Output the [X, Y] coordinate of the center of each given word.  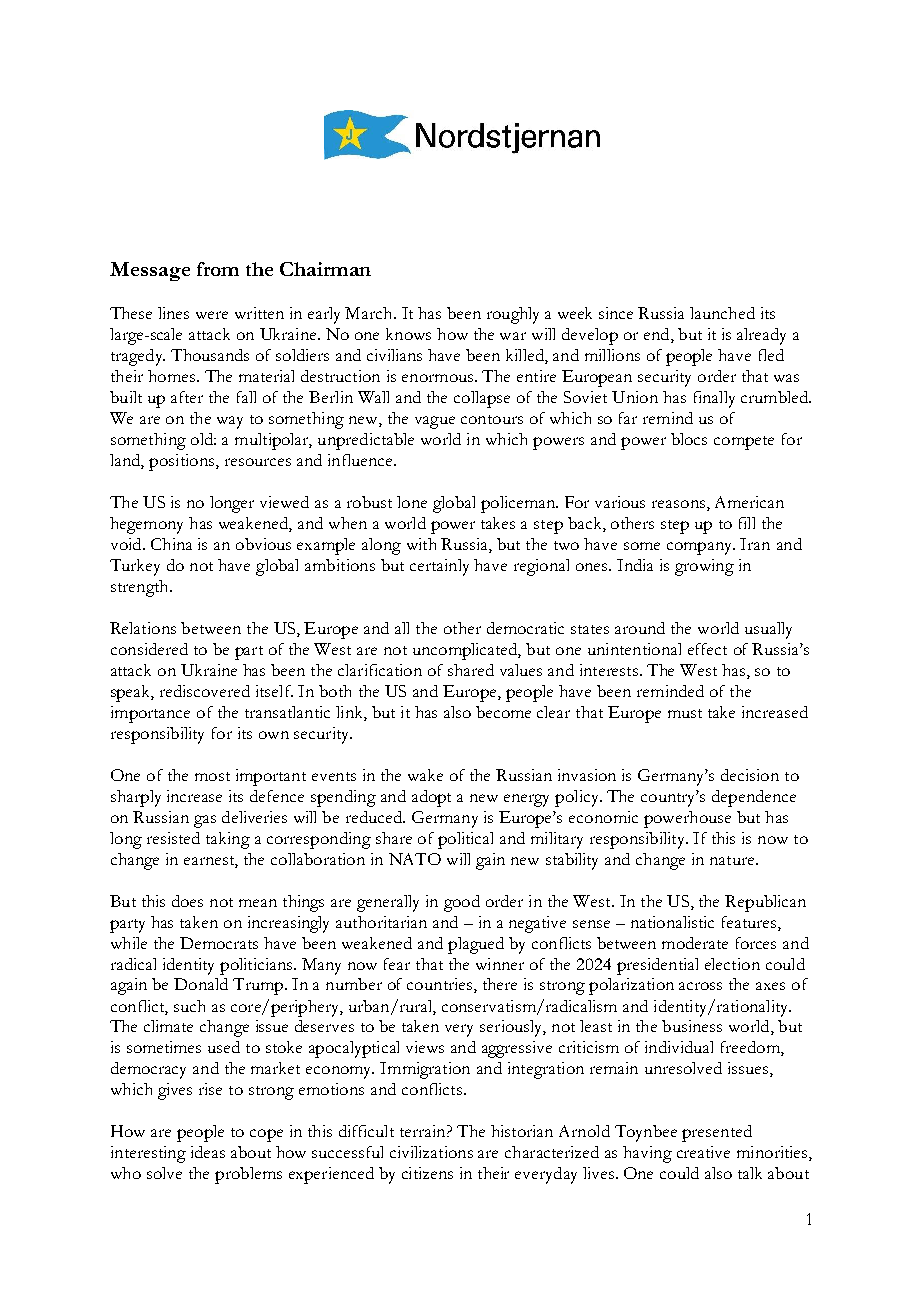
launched [722, 313]
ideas [208, 1152]
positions [183, 462]
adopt [431, 798]
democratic [525, 628]
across [700, 986]
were [212, 315]
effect [707, 649]
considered [149, 649]
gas [205, 821]
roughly [513, 315]
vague [435, 422]
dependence [754, 798]
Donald [201, 984]
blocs [689, 439]
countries [441, 985]
